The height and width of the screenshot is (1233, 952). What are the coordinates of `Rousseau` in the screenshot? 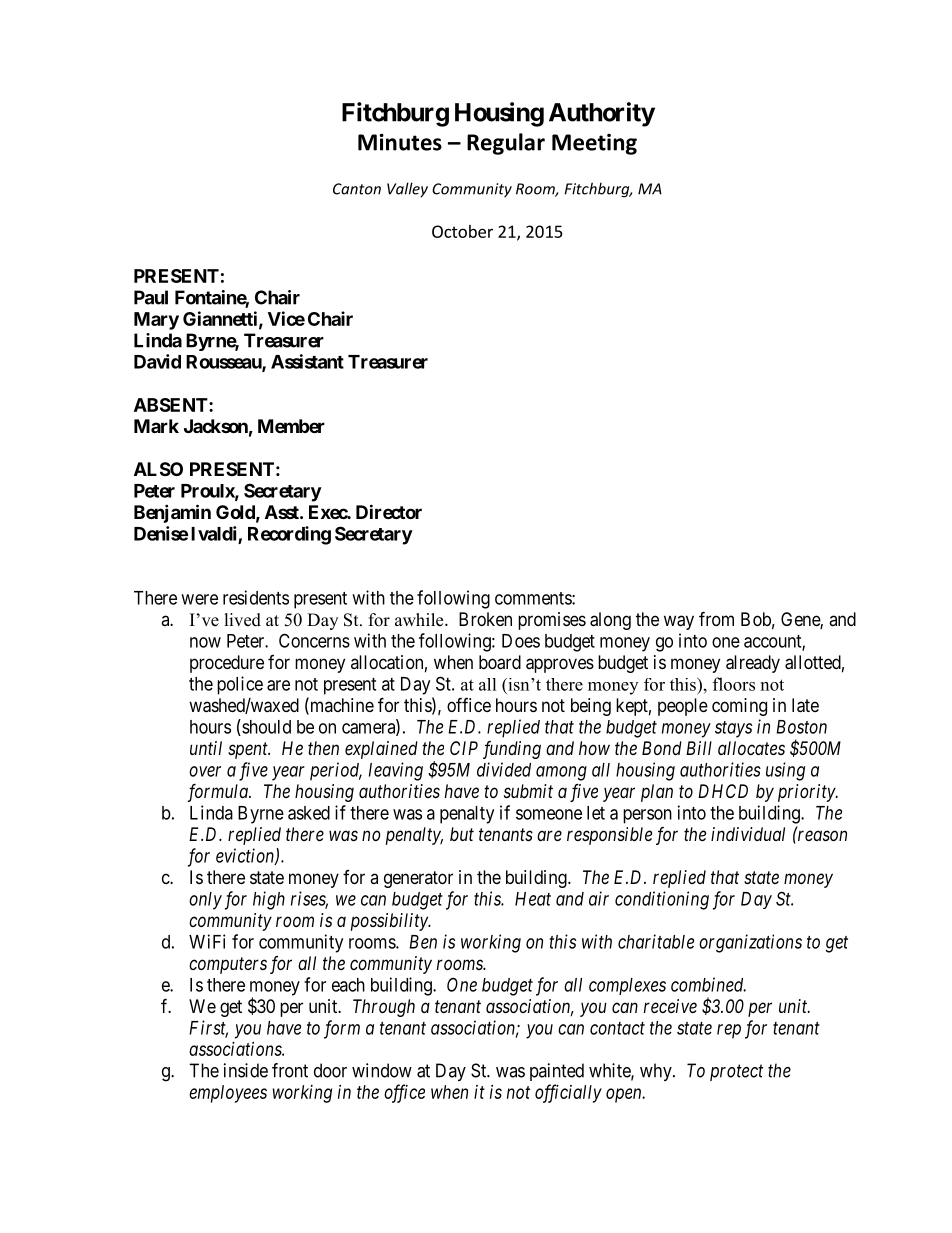 It's located at (224, 363).
